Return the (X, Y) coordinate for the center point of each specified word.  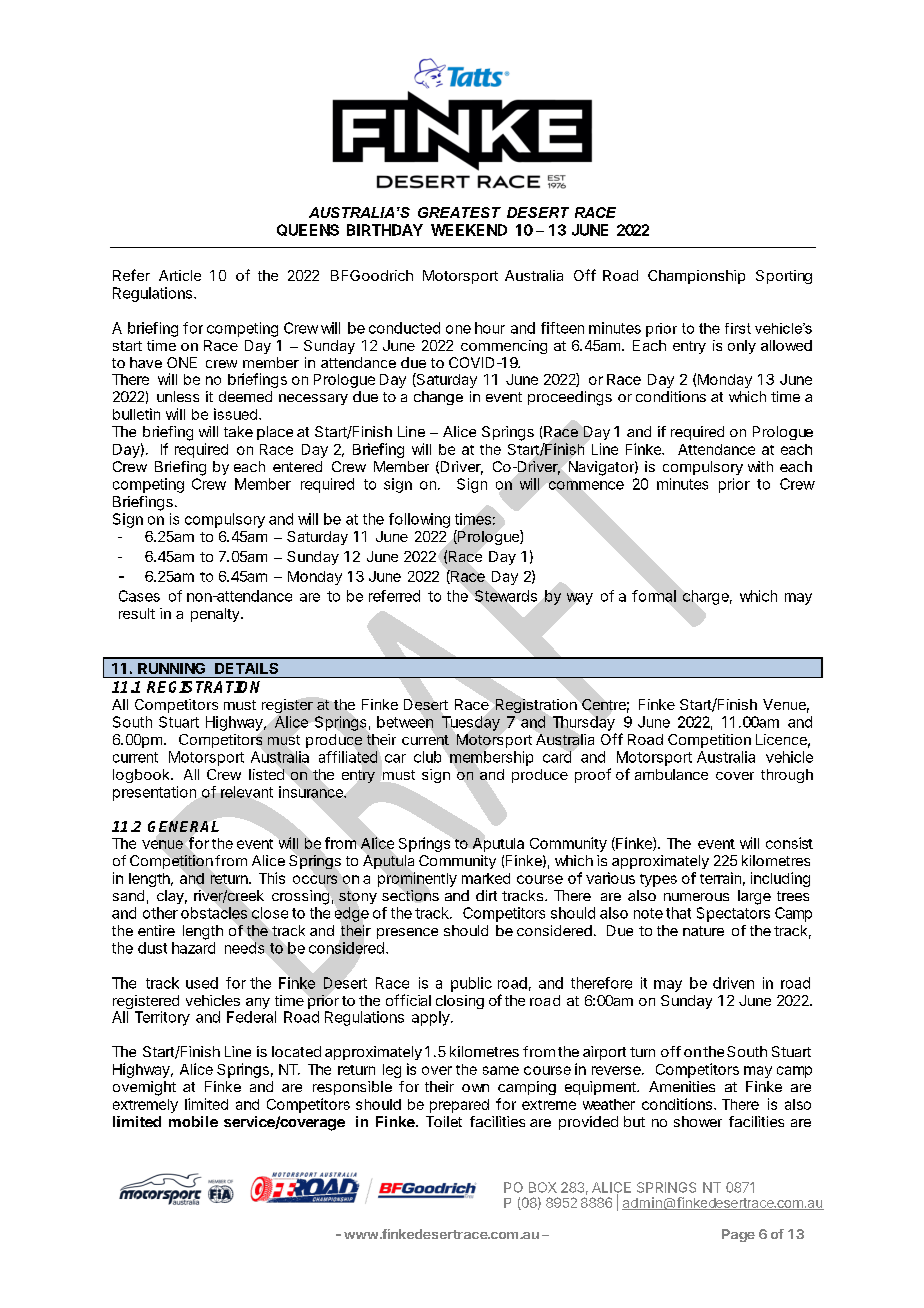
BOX (543, 1187)
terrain (720, 878)
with (760, 466)
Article (180, 275)
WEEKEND (469, 230)
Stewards (506, 596)
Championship (696, 277)
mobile (193, 1121)
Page (738, 1235)
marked (486, 878)
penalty (215, 615)
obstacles (214, 913)
